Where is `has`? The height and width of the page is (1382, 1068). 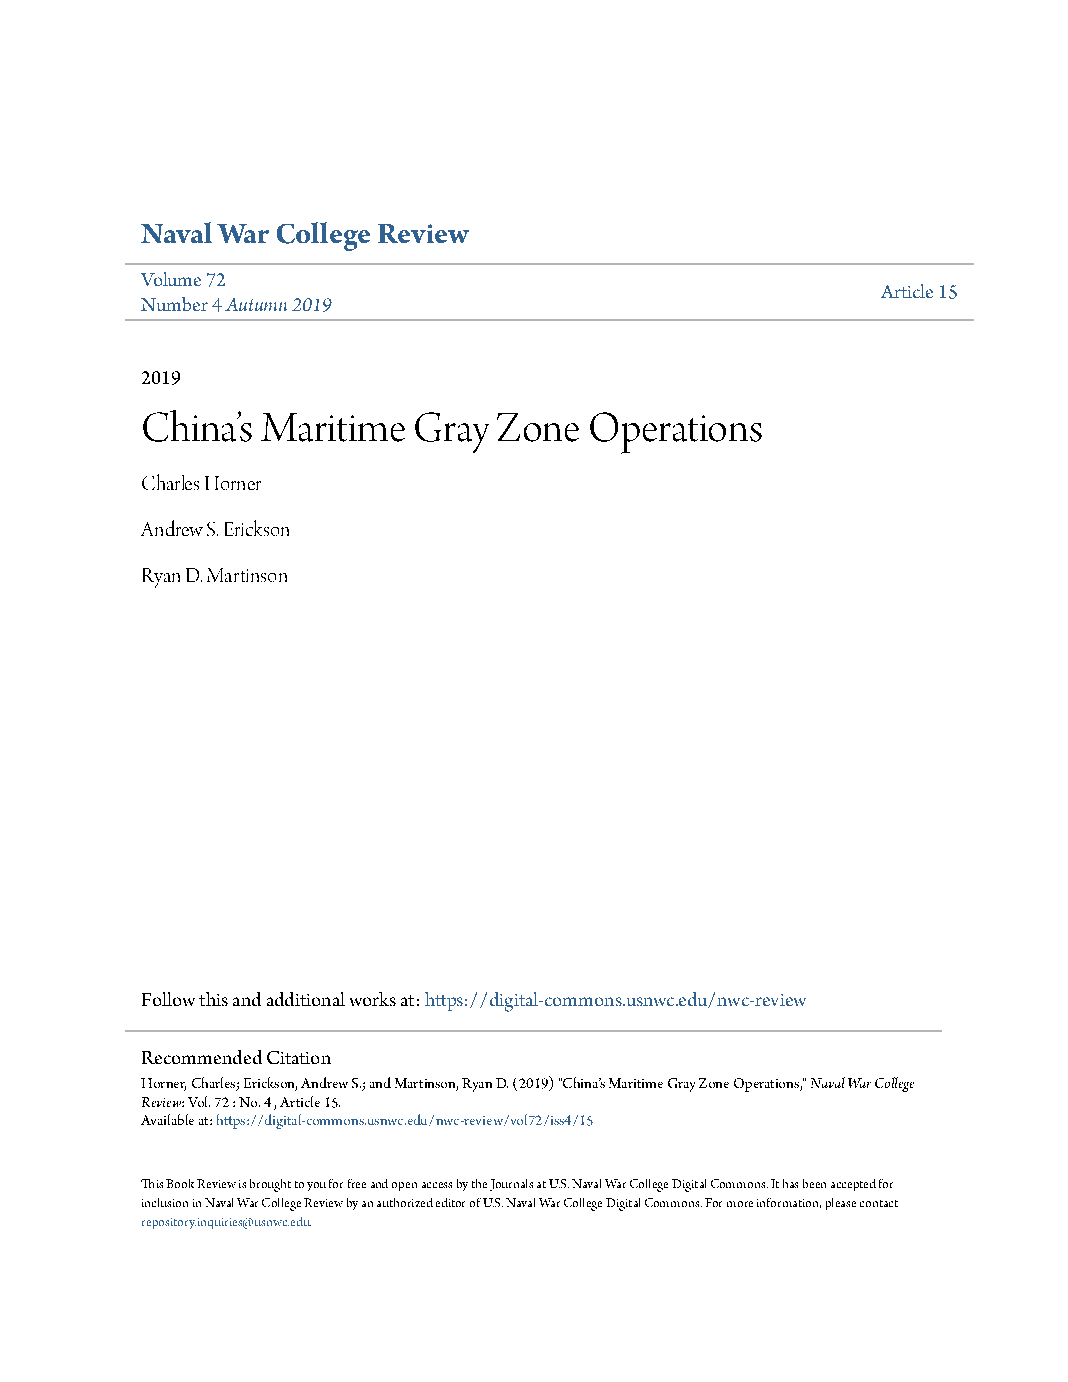 has is located at coordinates (790, 1183).
